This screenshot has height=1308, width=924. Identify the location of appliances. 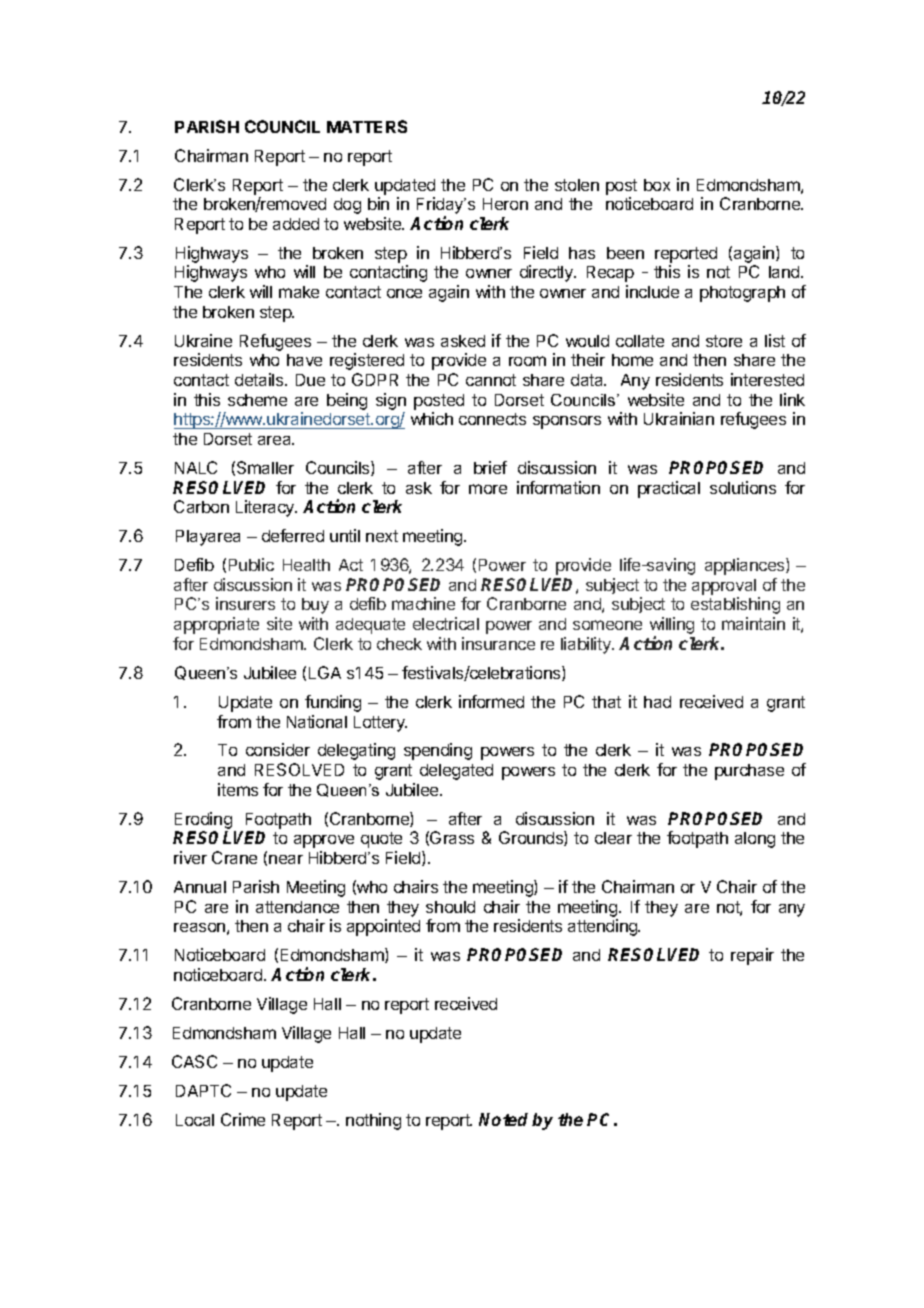
(746, 566).
